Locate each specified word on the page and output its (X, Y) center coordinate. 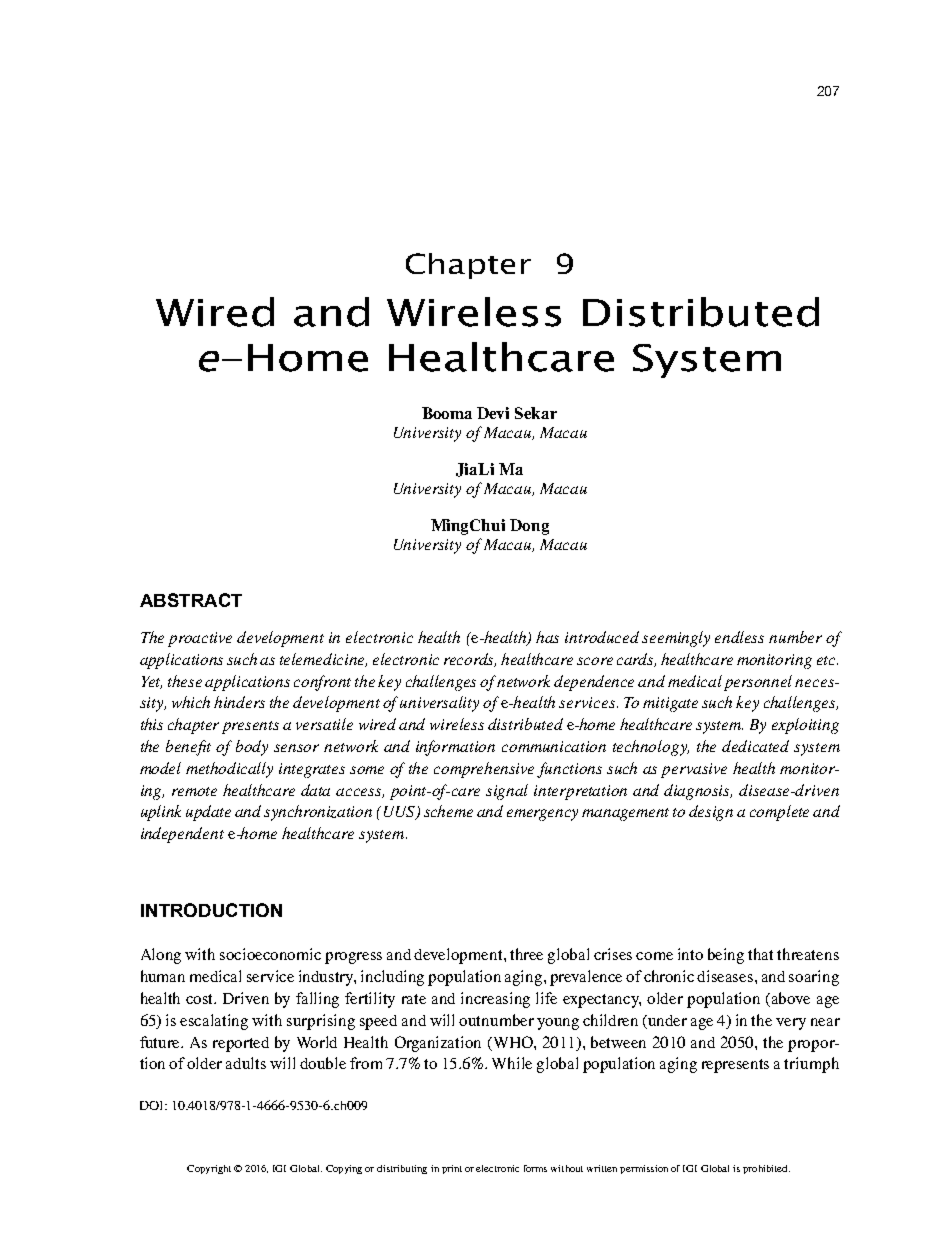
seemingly (676, 639)
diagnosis (698, 792)
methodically (229, 770)
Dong (529, 527)
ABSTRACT (191, 600)
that (760, 954)
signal (507, 792)
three (526, 954)
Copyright (209, 1169)
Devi (493, 413)
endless (739, 637)
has (547, 637)
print (452, 1169)
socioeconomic (270, 954)
